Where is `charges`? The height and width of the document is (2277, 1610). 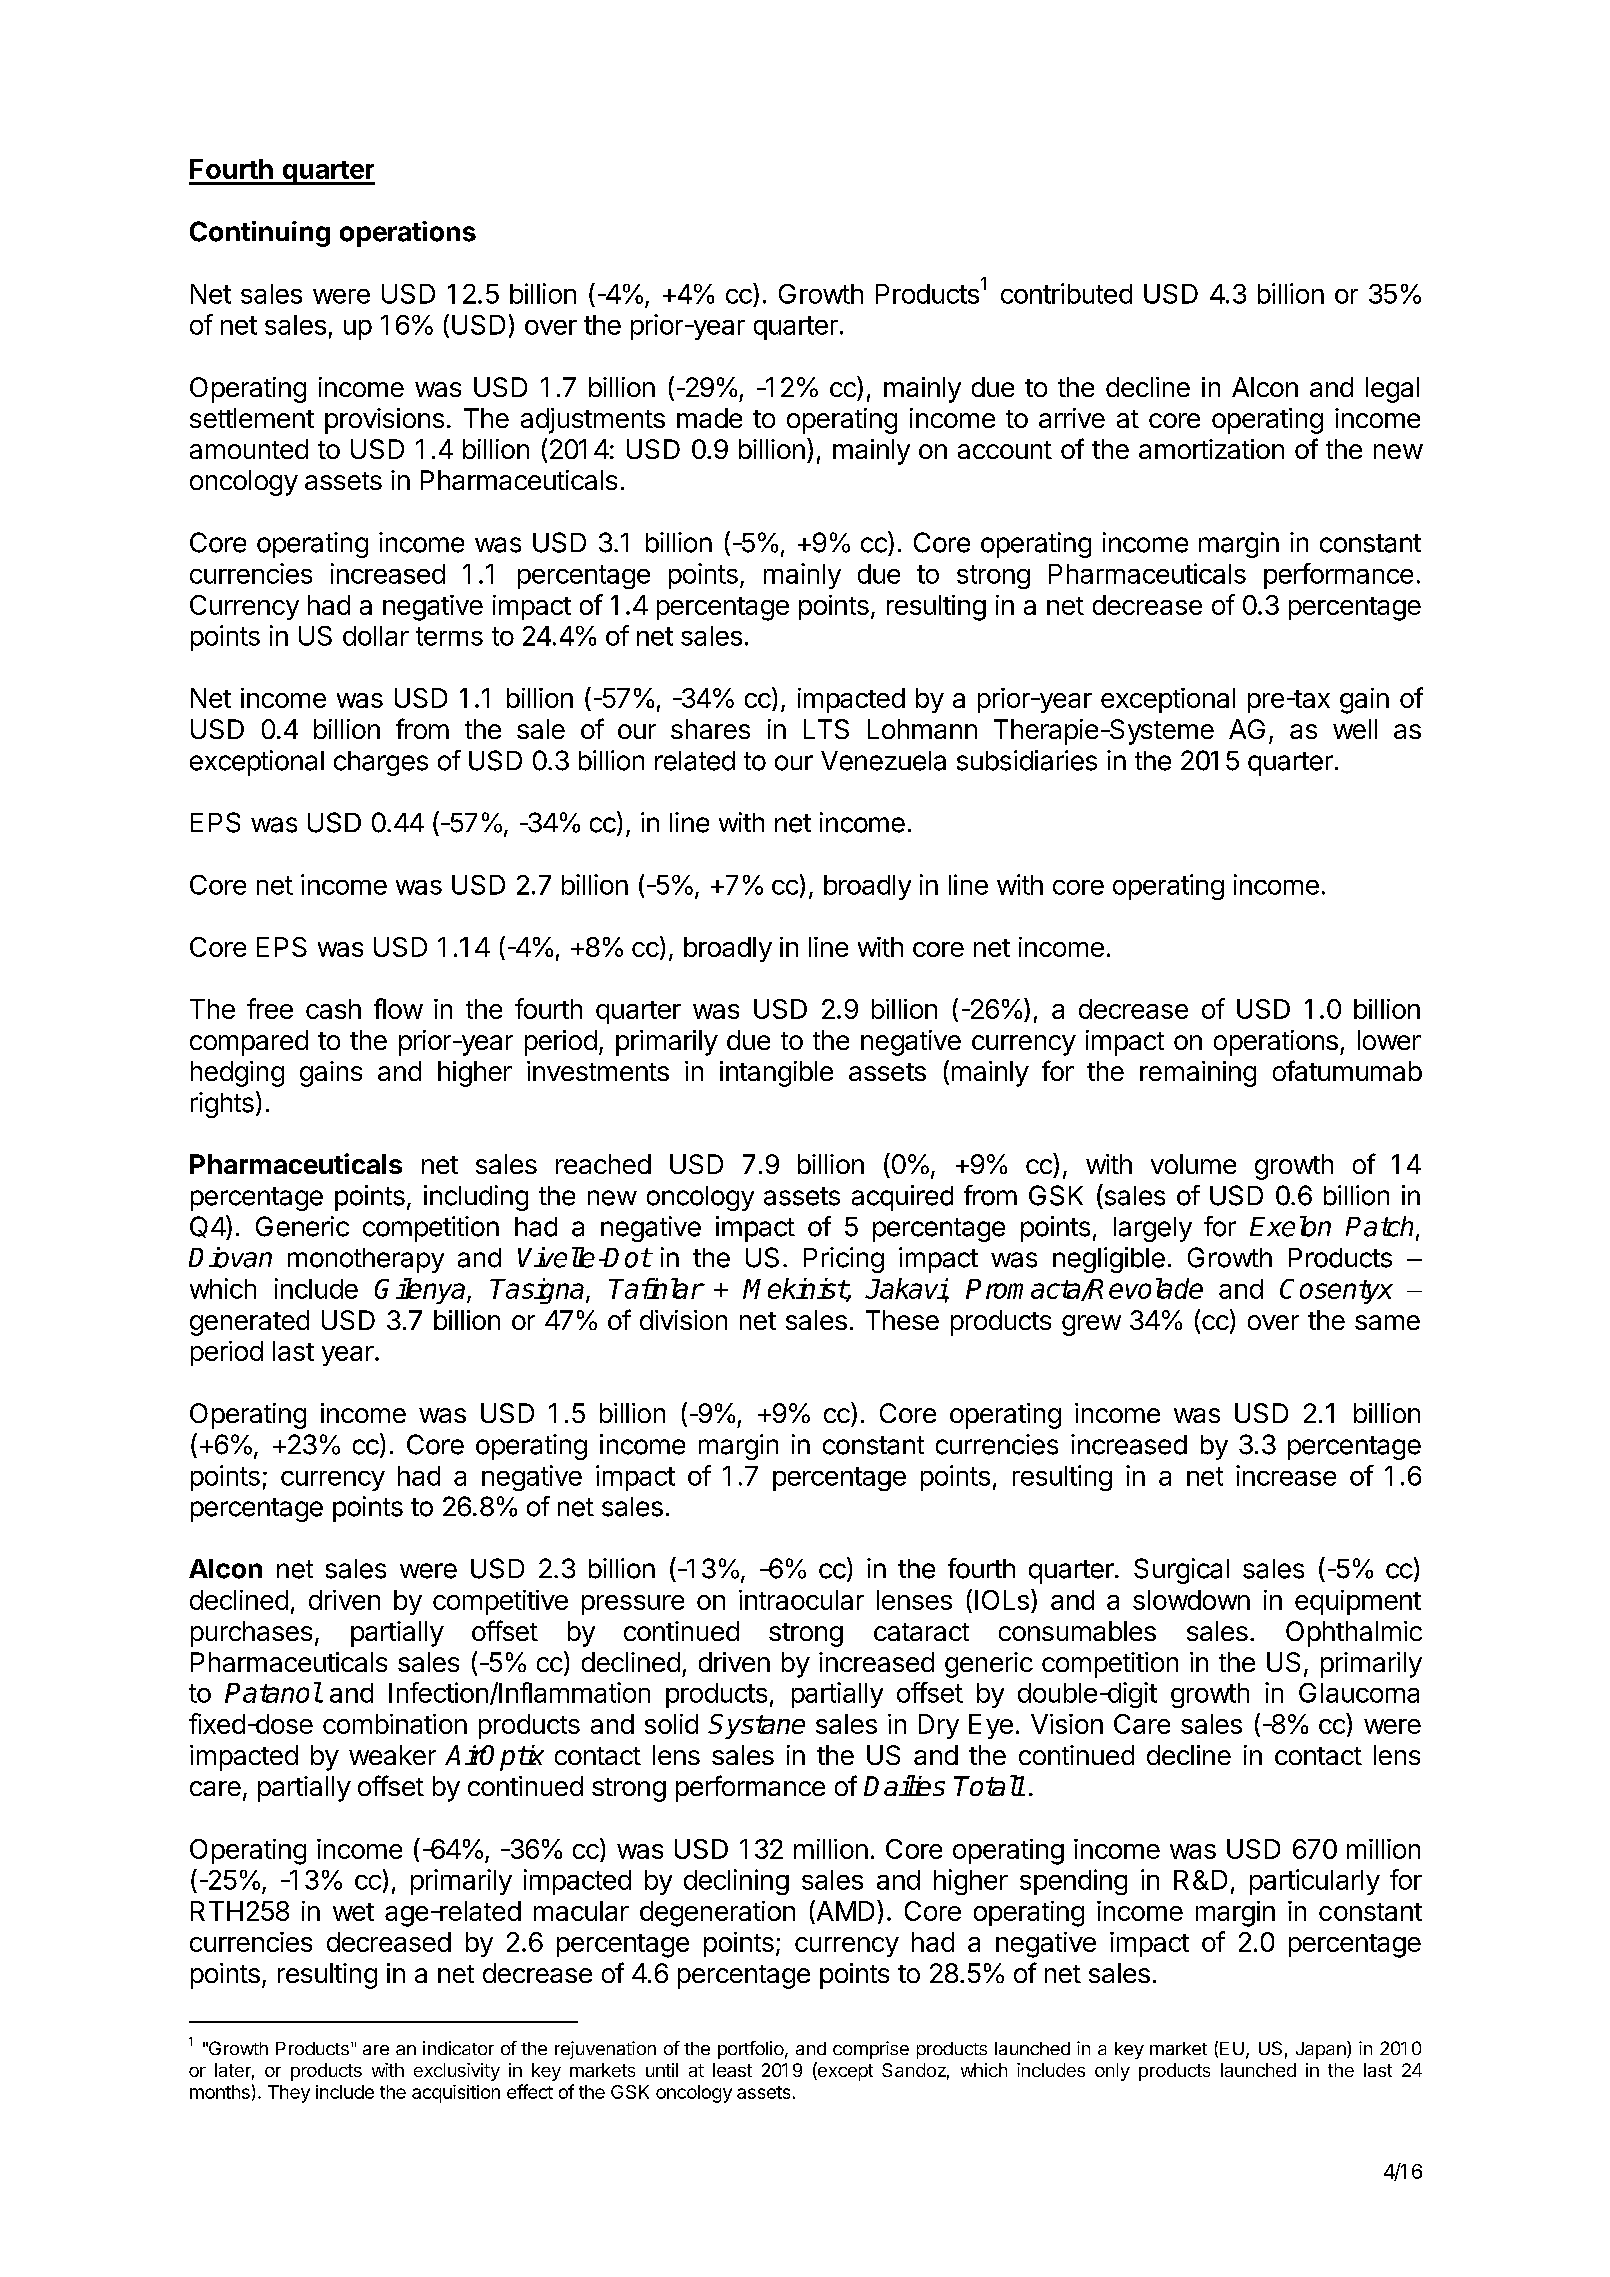 charges is located at coordinates (381, 763).
